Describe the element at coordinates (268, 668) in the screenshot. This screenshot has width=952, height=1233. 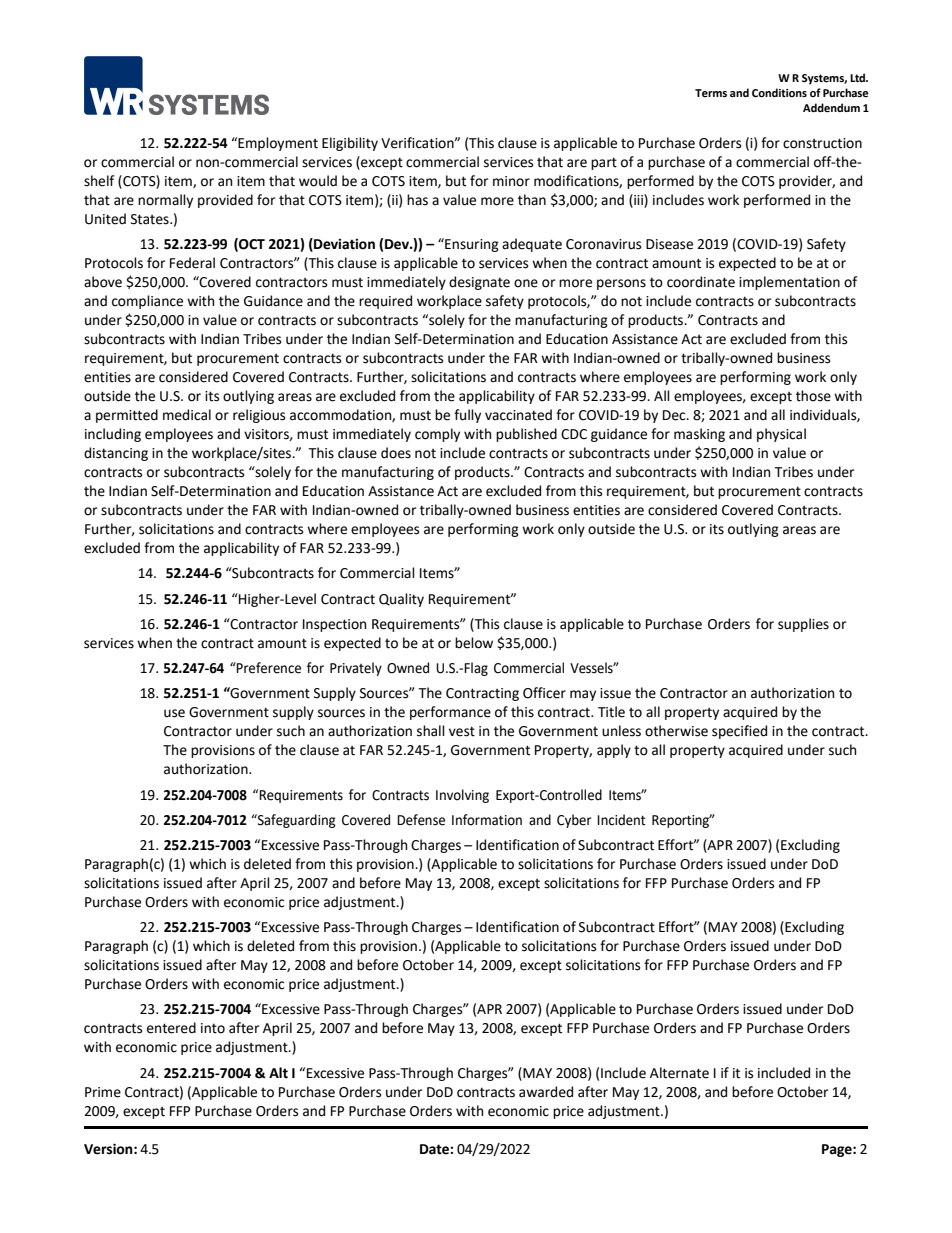
I see `Preference` at that location.
